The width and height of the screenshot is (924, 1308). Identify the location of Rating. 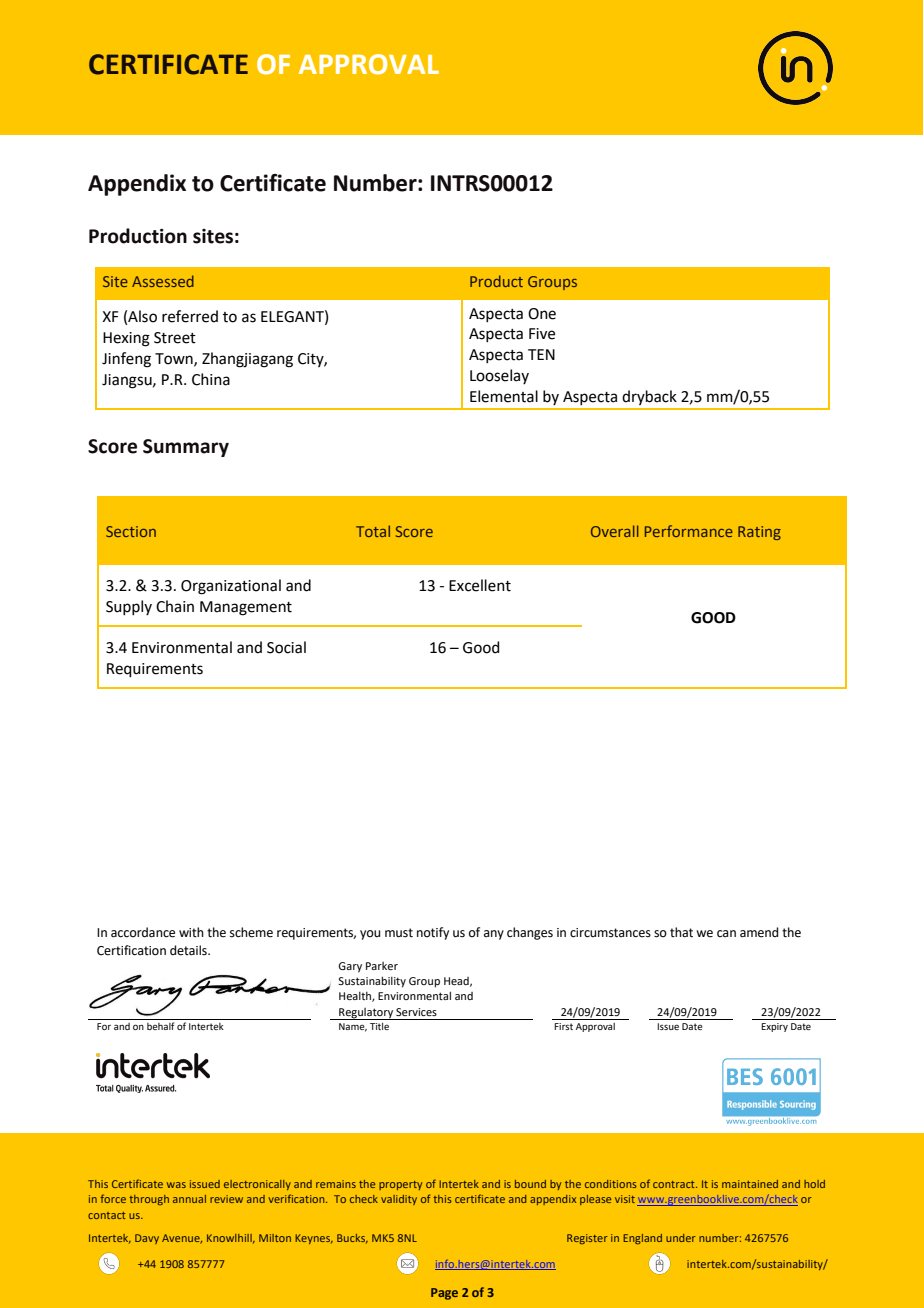
(759, 533).
